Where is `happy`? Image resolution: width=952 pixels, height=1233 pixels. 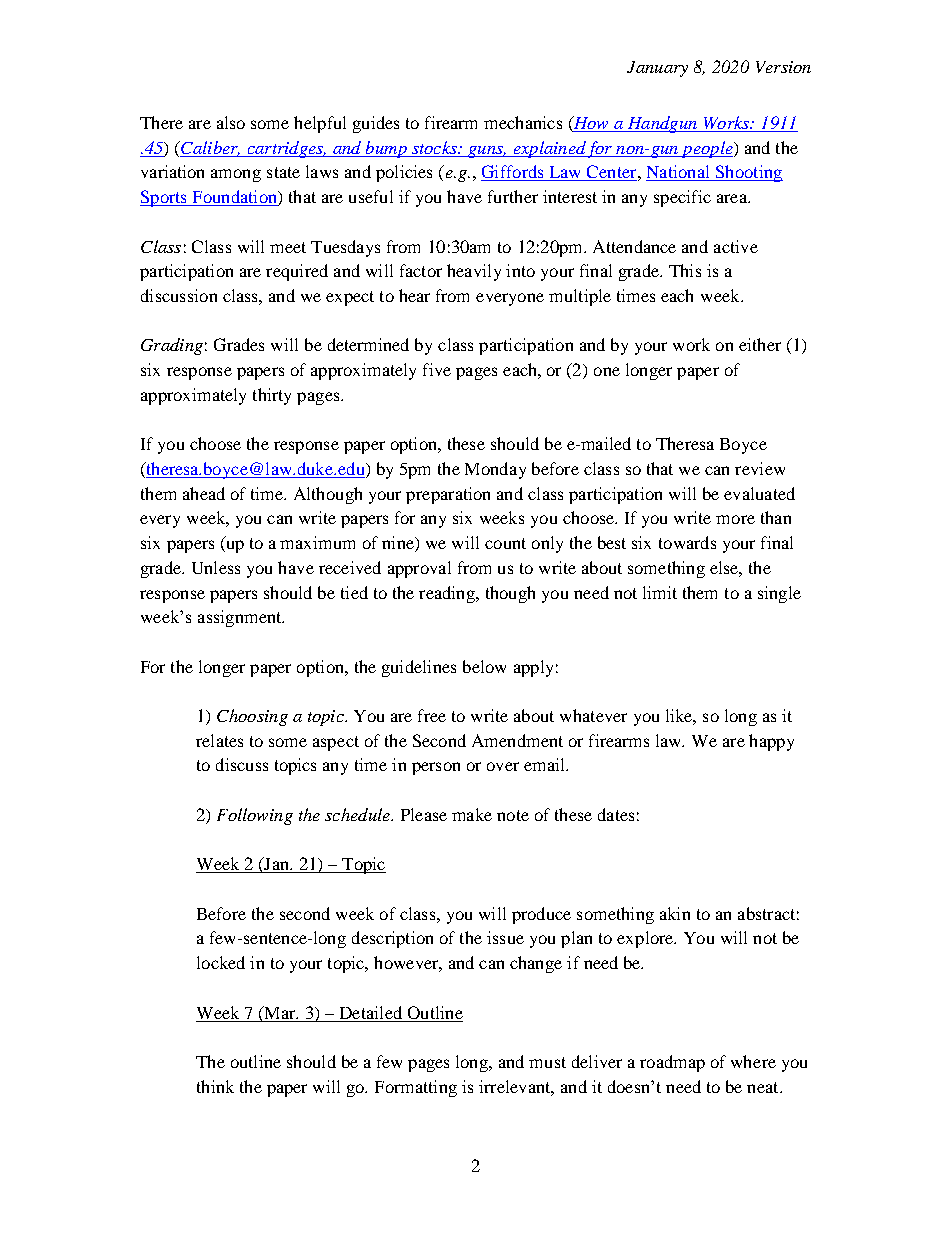
happy is located at coordinates (771, 742).
